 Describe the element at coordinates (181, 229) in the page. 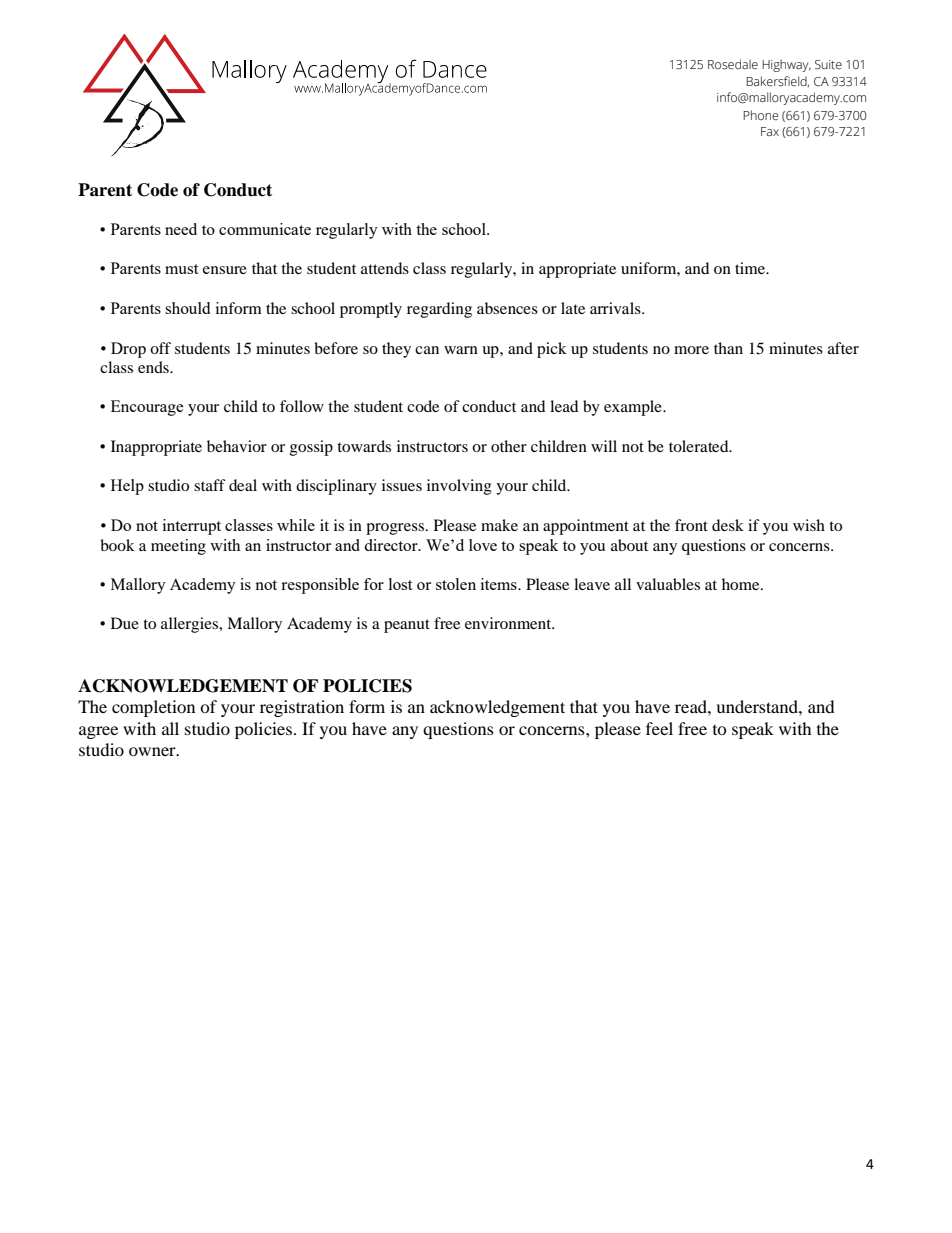

I see `need` at that location.
